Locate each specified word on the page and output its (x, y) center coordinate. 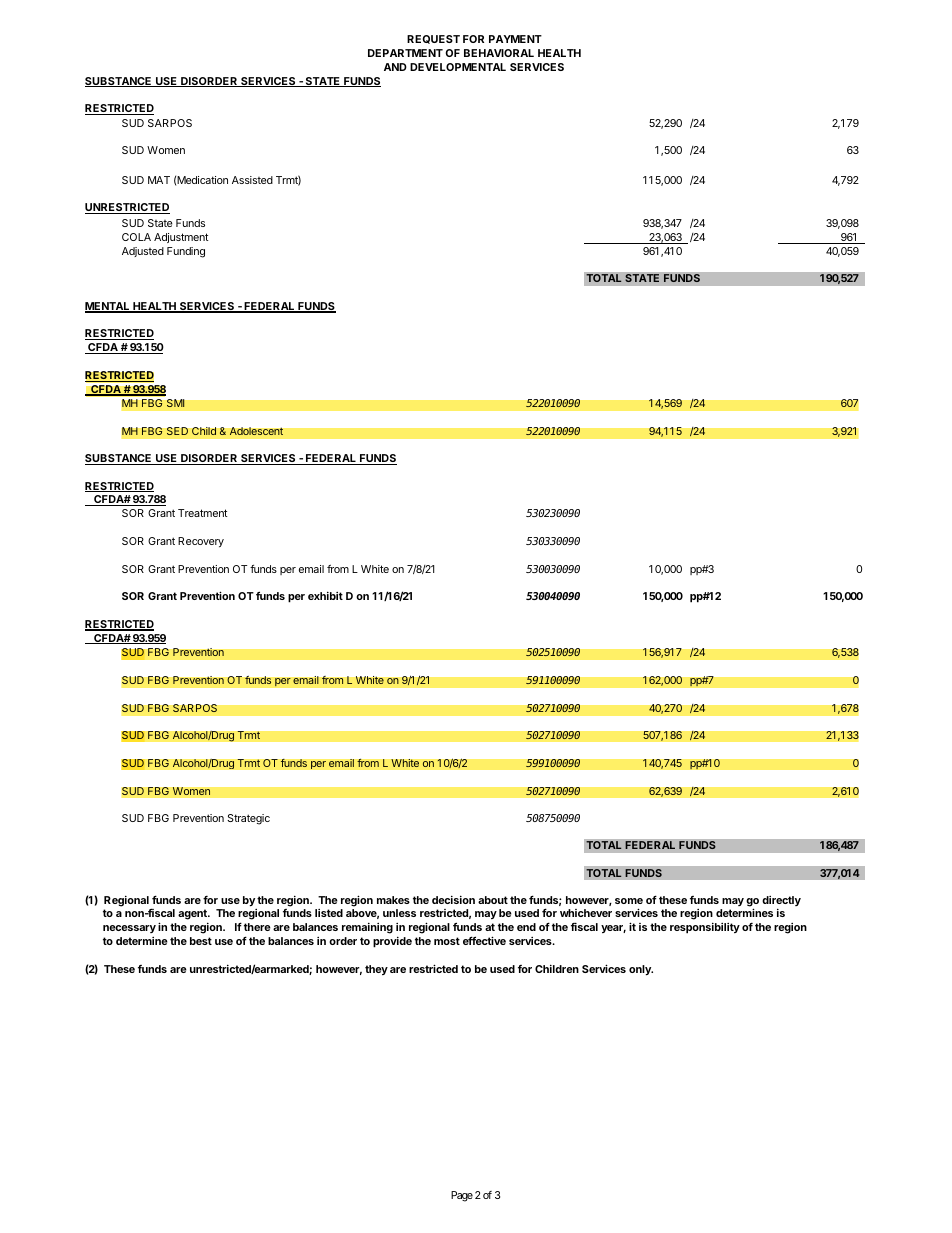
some (629, 901)
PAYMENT (515, 39)
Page (462, 1196)
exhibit (325, 595)
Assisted (252, 180)
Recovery (201, 542)
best (201, 941)
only (641, 970)
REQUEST (433, 39)
